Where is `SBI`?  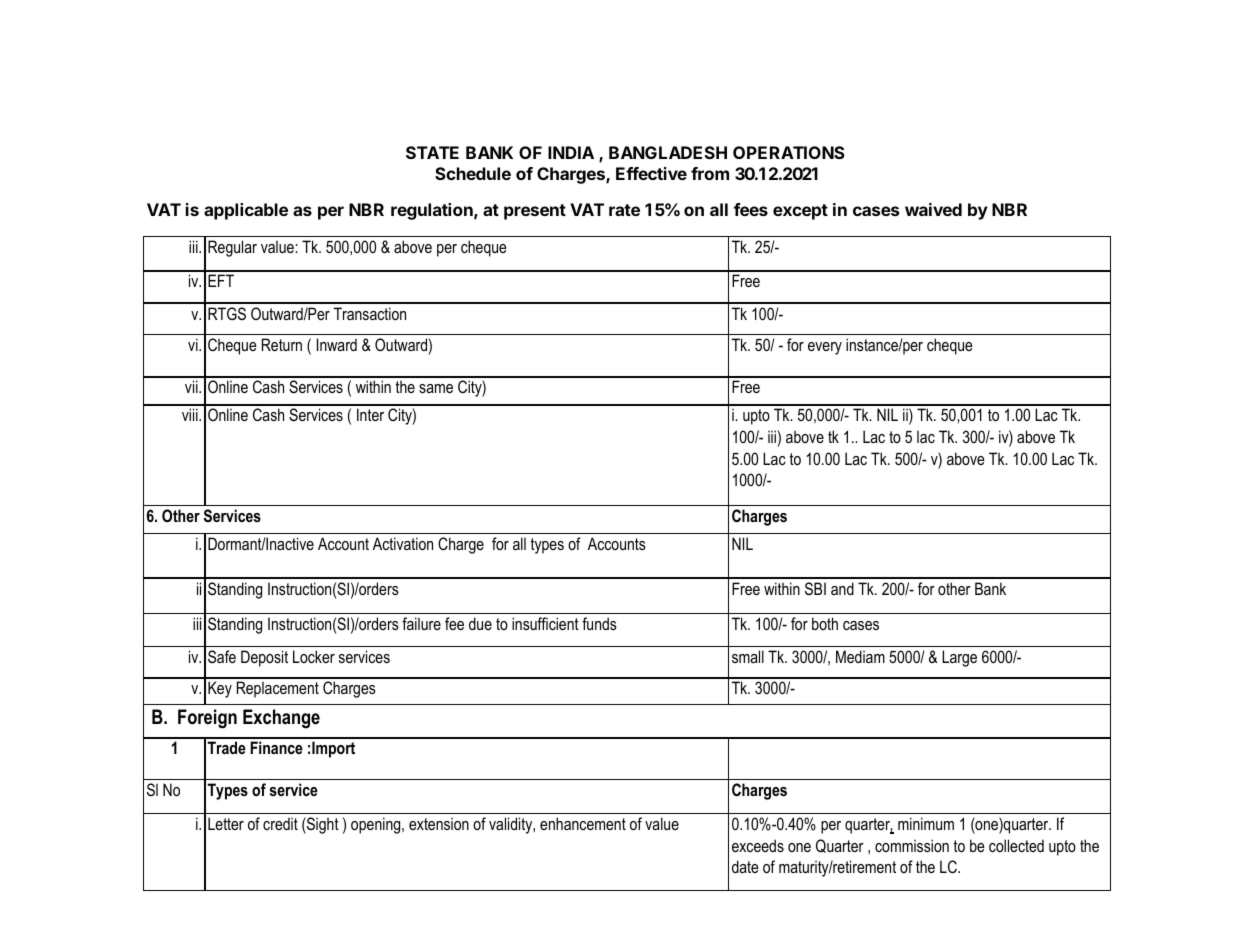
SBI is located at coordinates (815, 588).
